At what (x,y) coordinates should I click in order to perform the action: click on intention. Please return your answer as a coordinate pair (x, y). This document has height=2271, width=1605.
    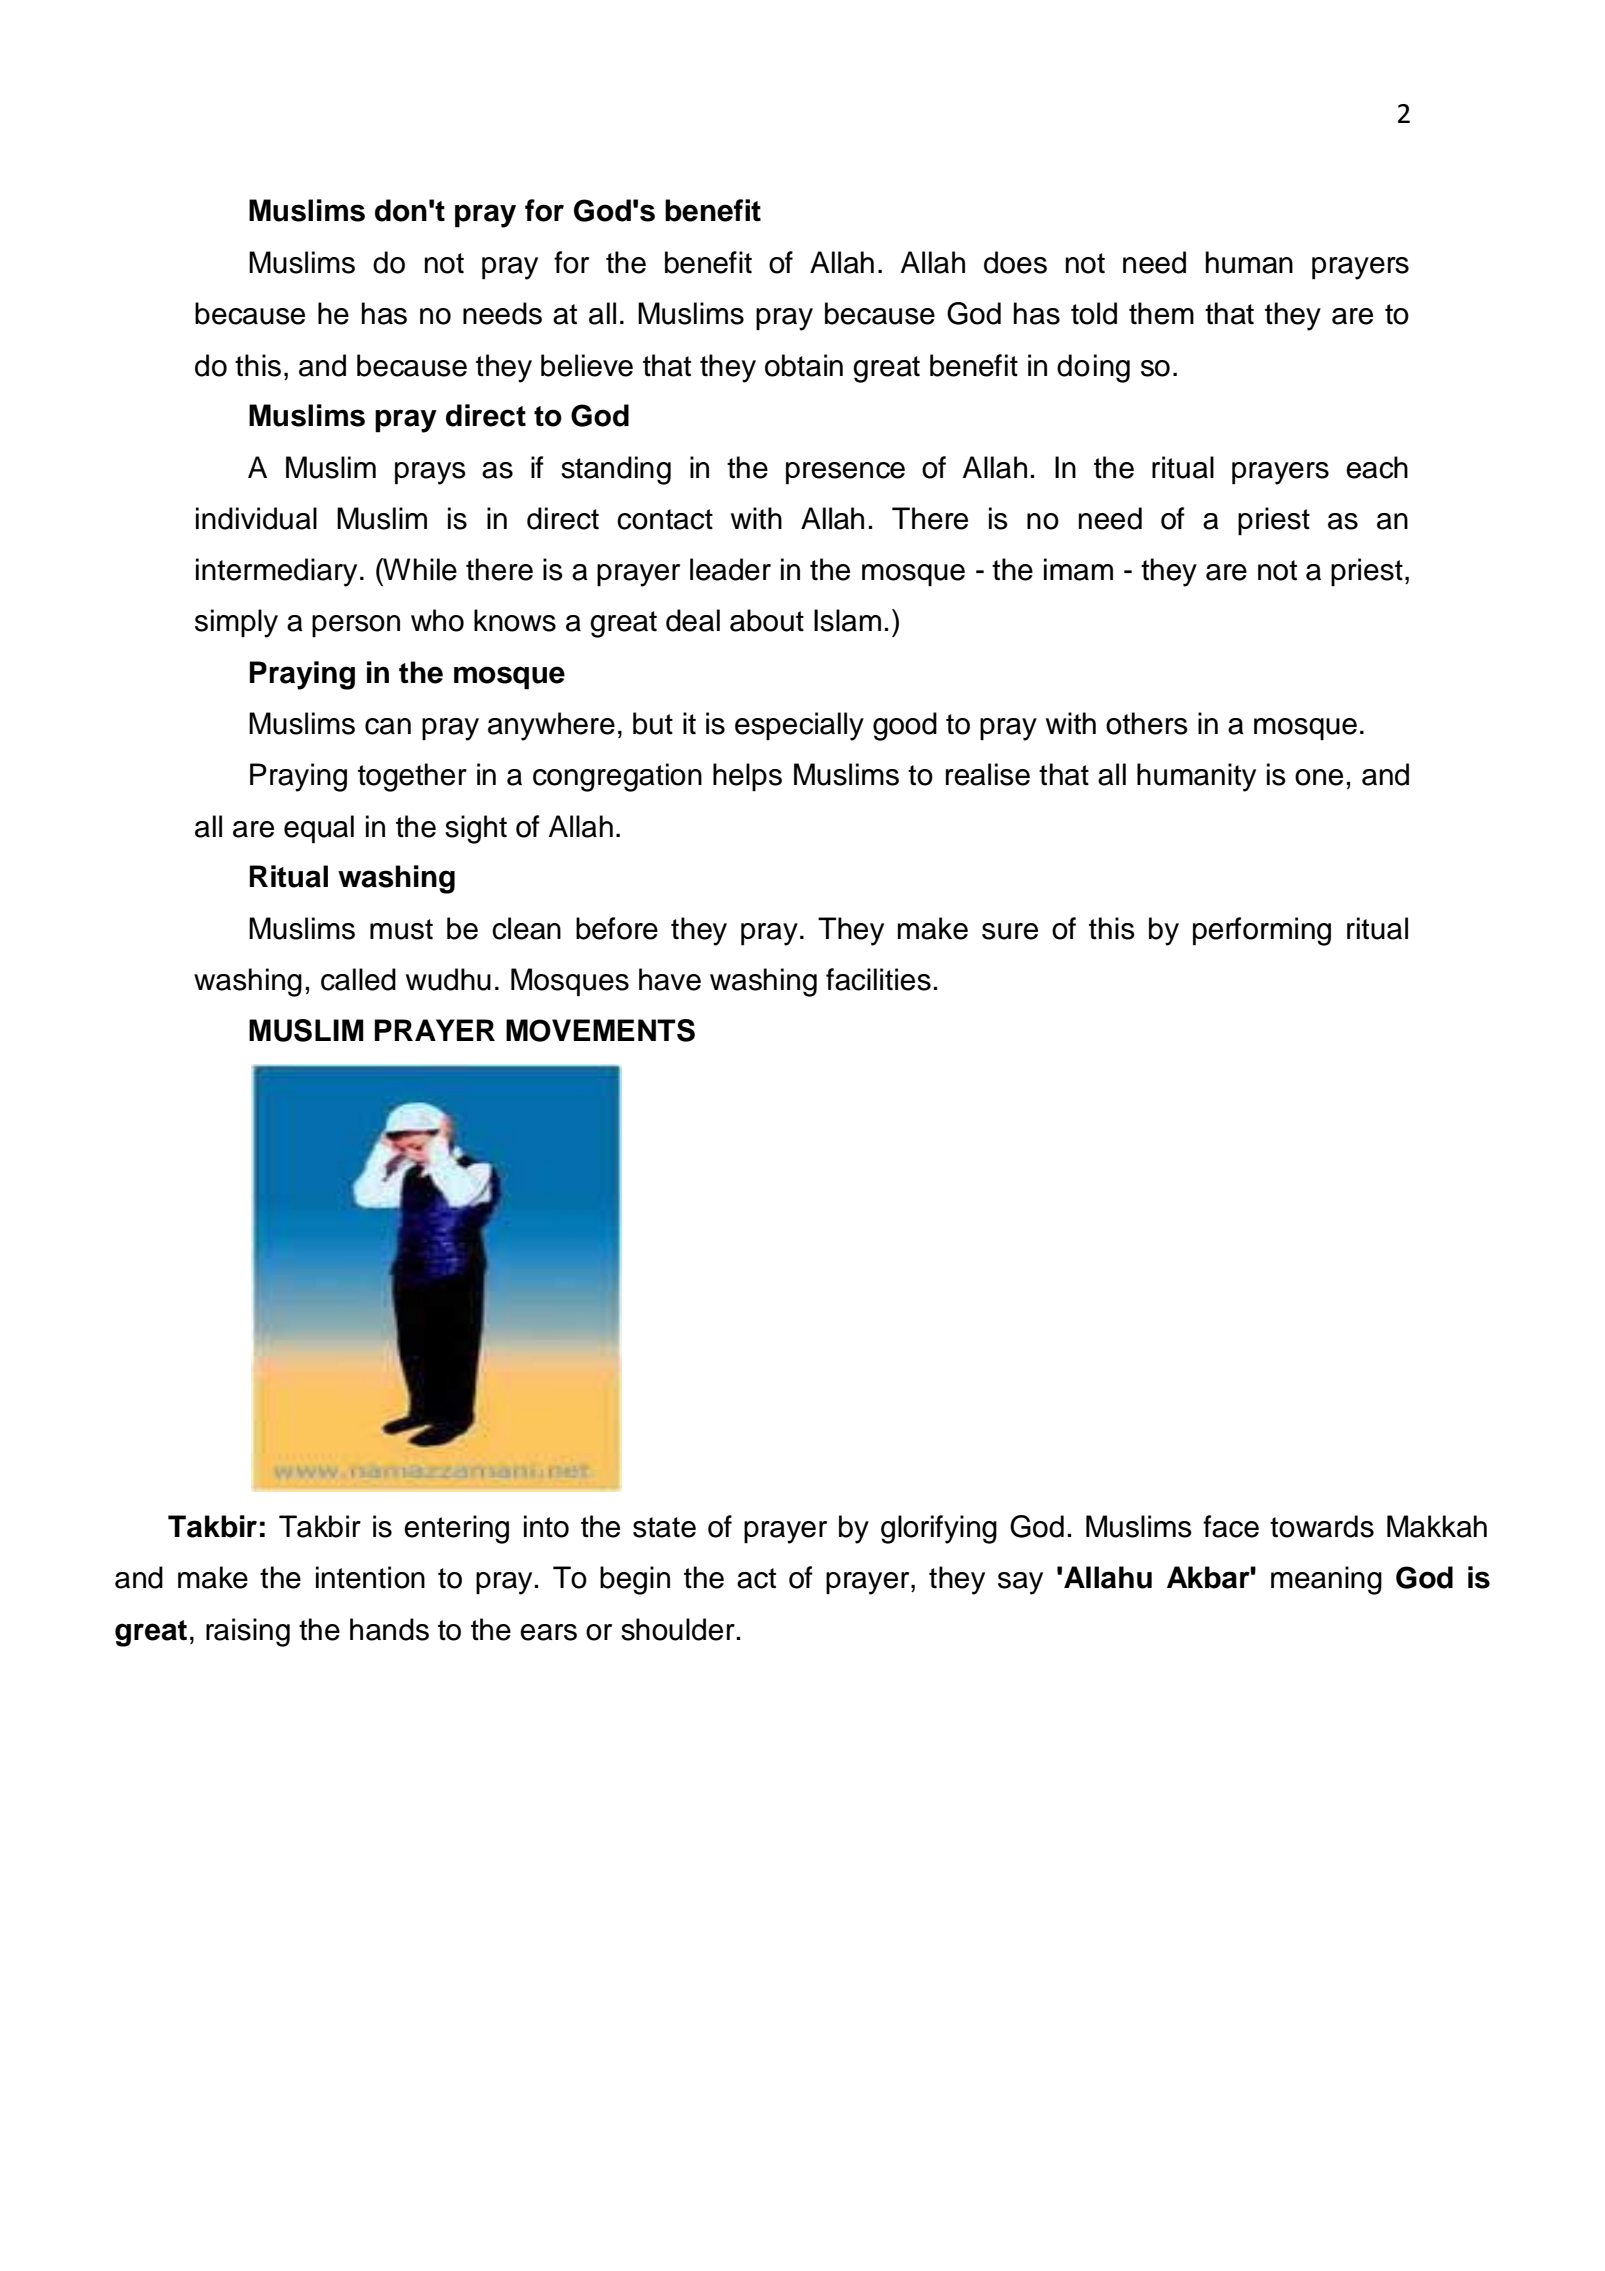
    Looking at the image, I should click on (370, 1577).
